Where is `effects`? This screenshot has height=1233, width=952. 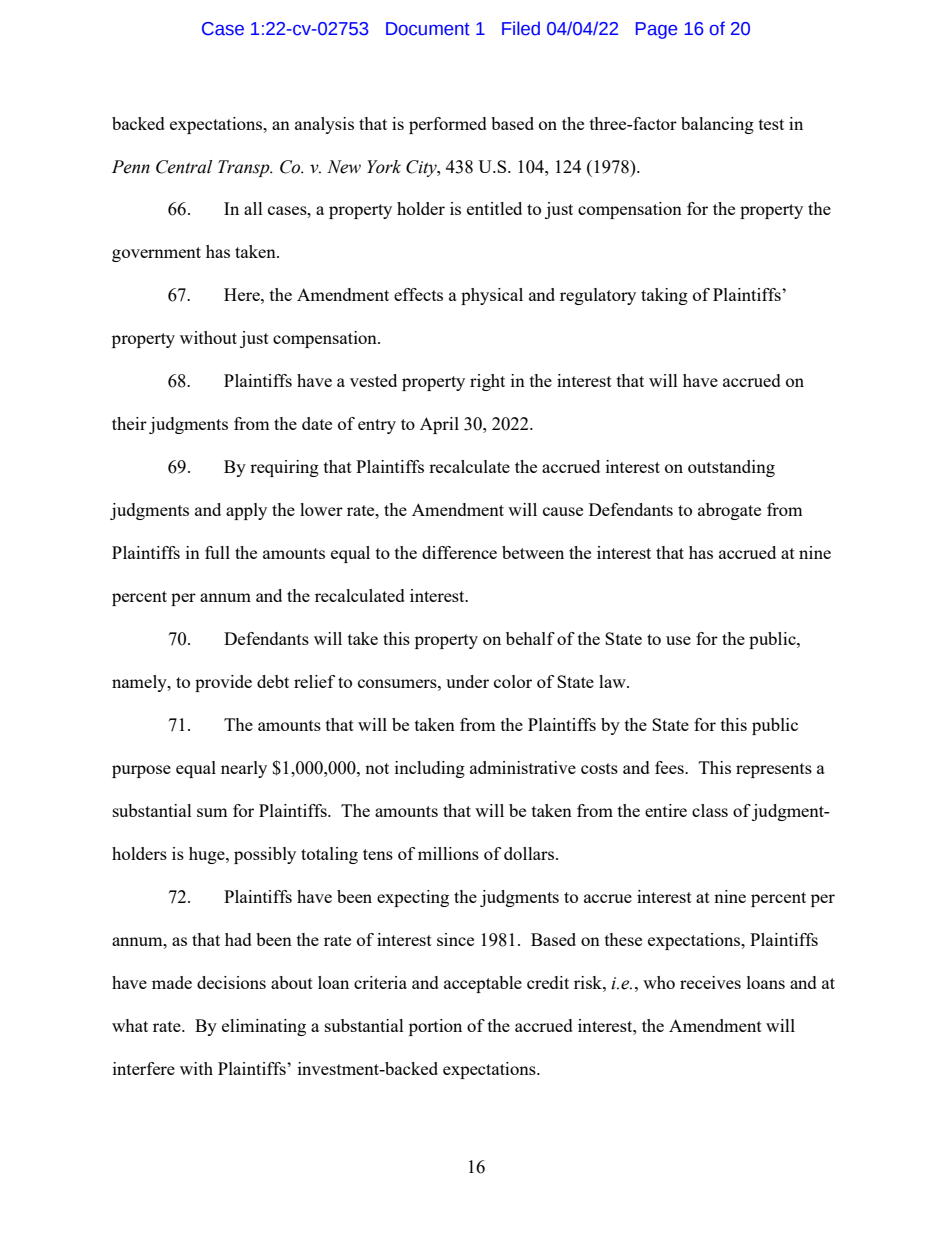
effects is located at coordinates (418, 294).
